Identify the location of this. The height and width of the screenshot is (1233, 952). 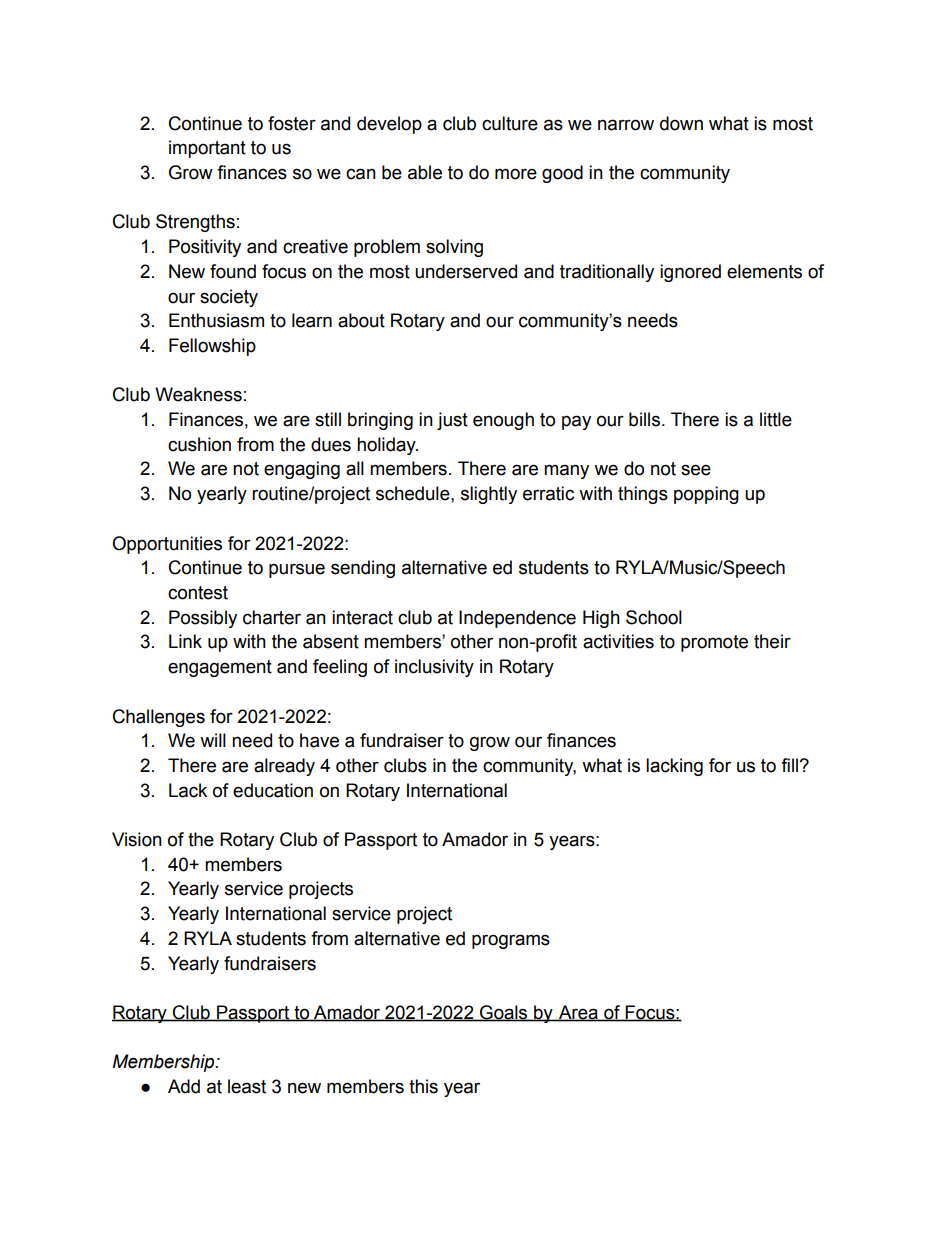
(423, 1086).
